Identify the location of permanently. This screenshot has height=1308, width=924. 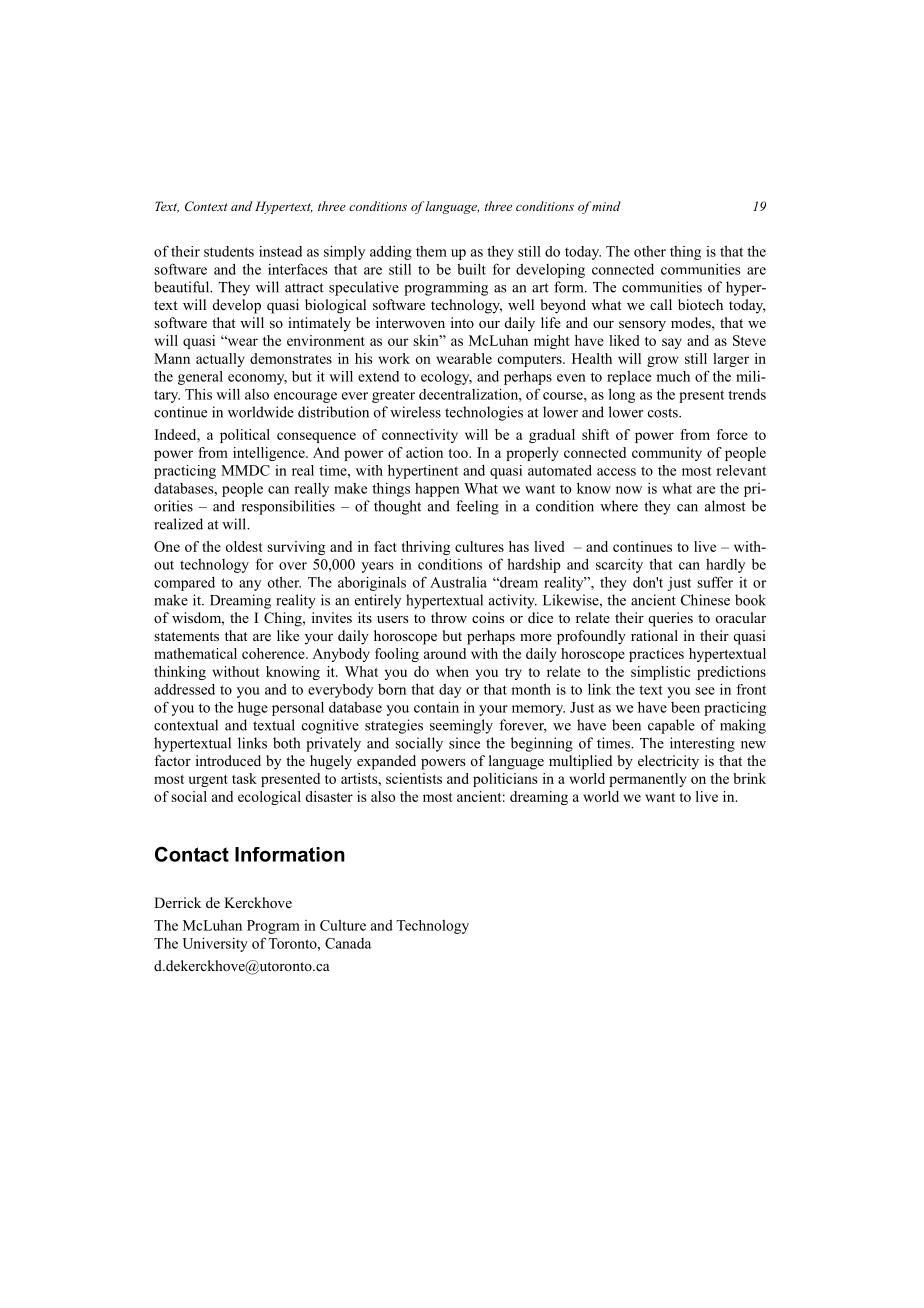
(647, 780).
